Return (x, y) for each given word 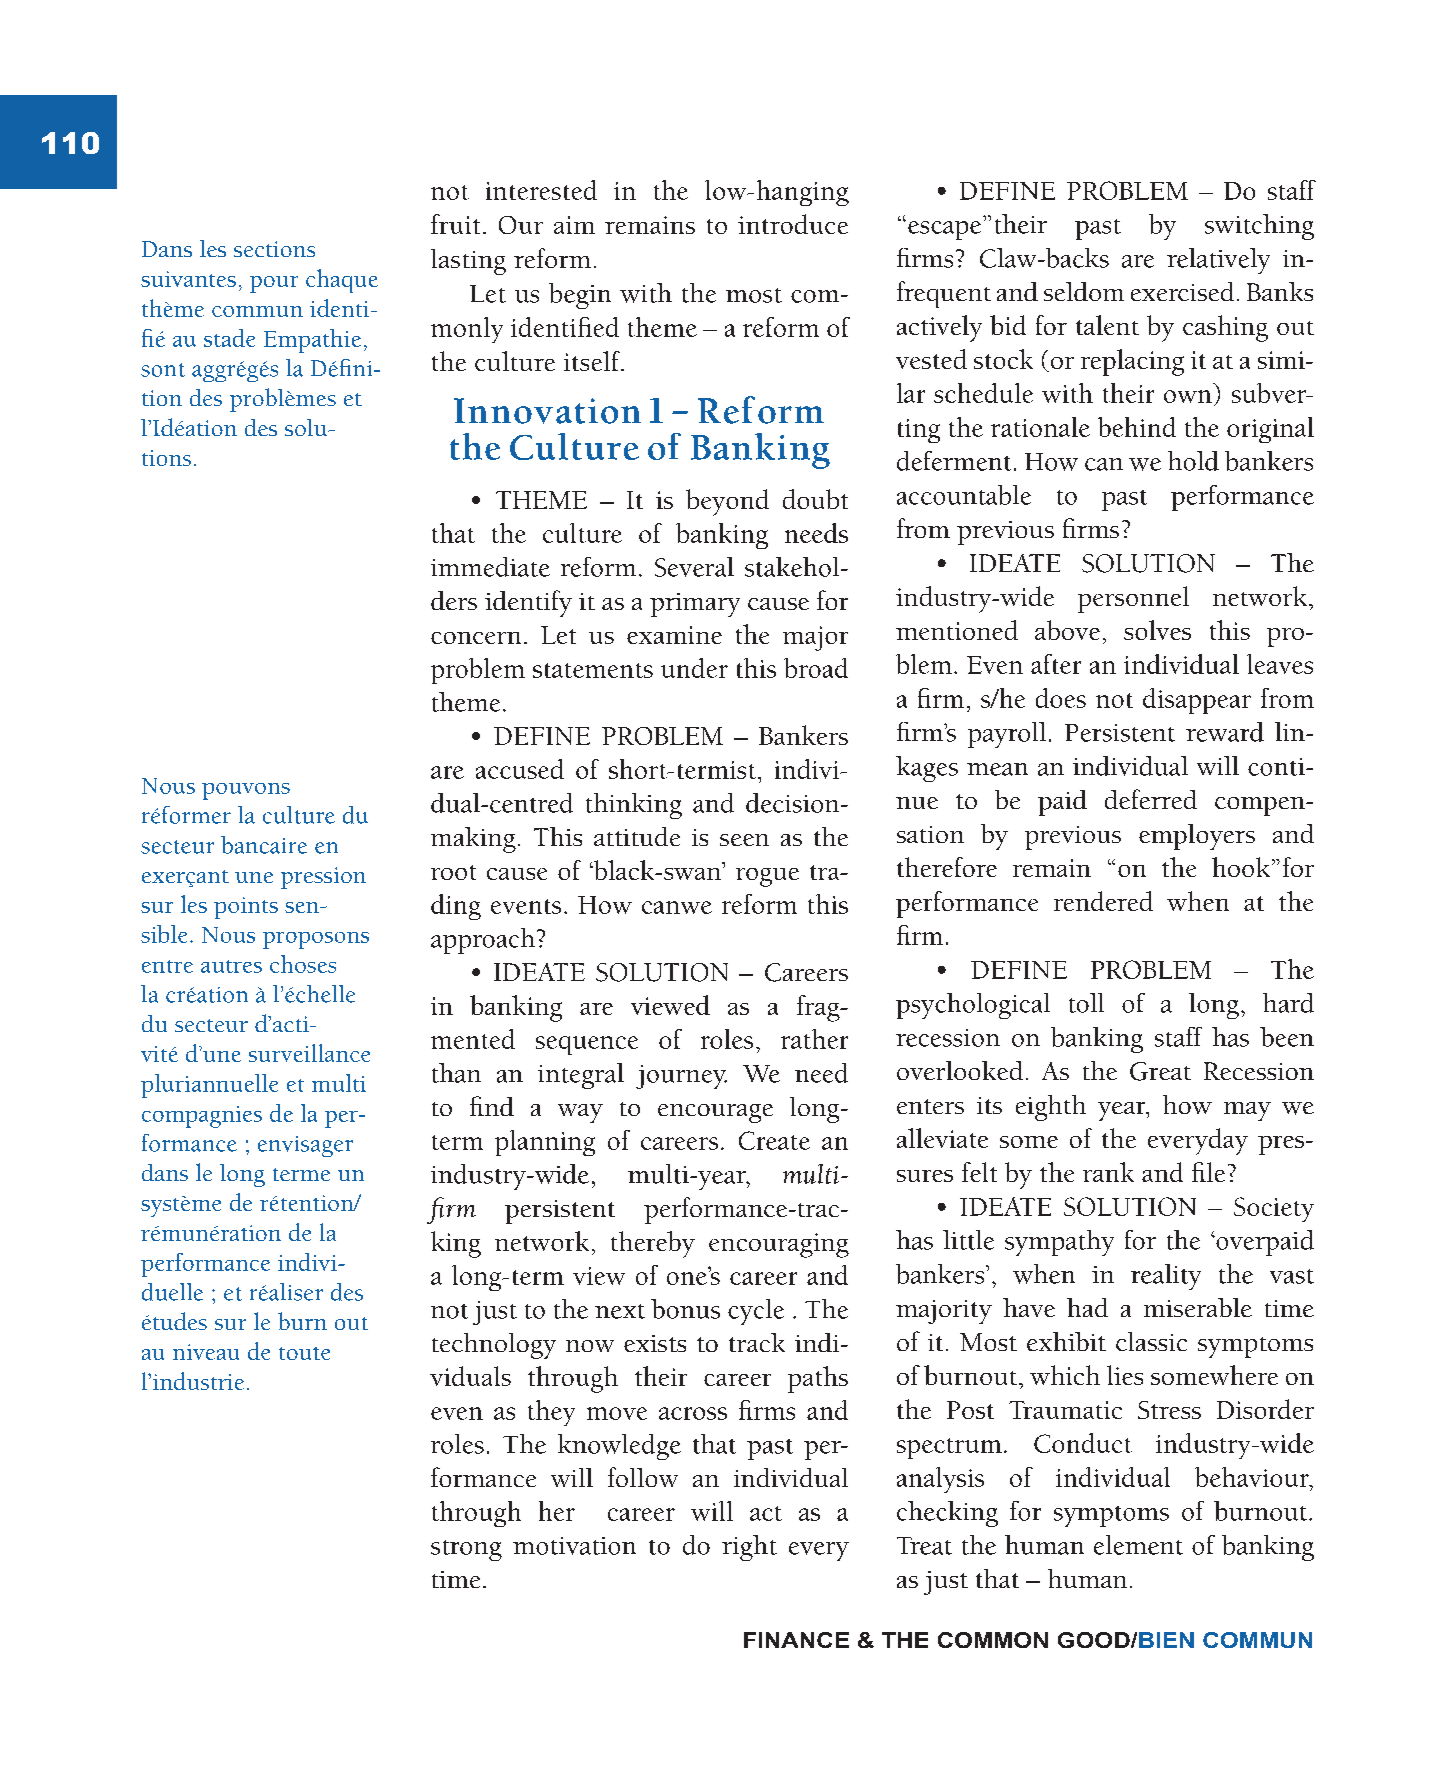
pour (274, 284)
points (246, 908)
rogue (767, 877)
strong (466, 1550)
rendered (1103, 901)
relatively (1218, 261)
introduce (793, 224)
